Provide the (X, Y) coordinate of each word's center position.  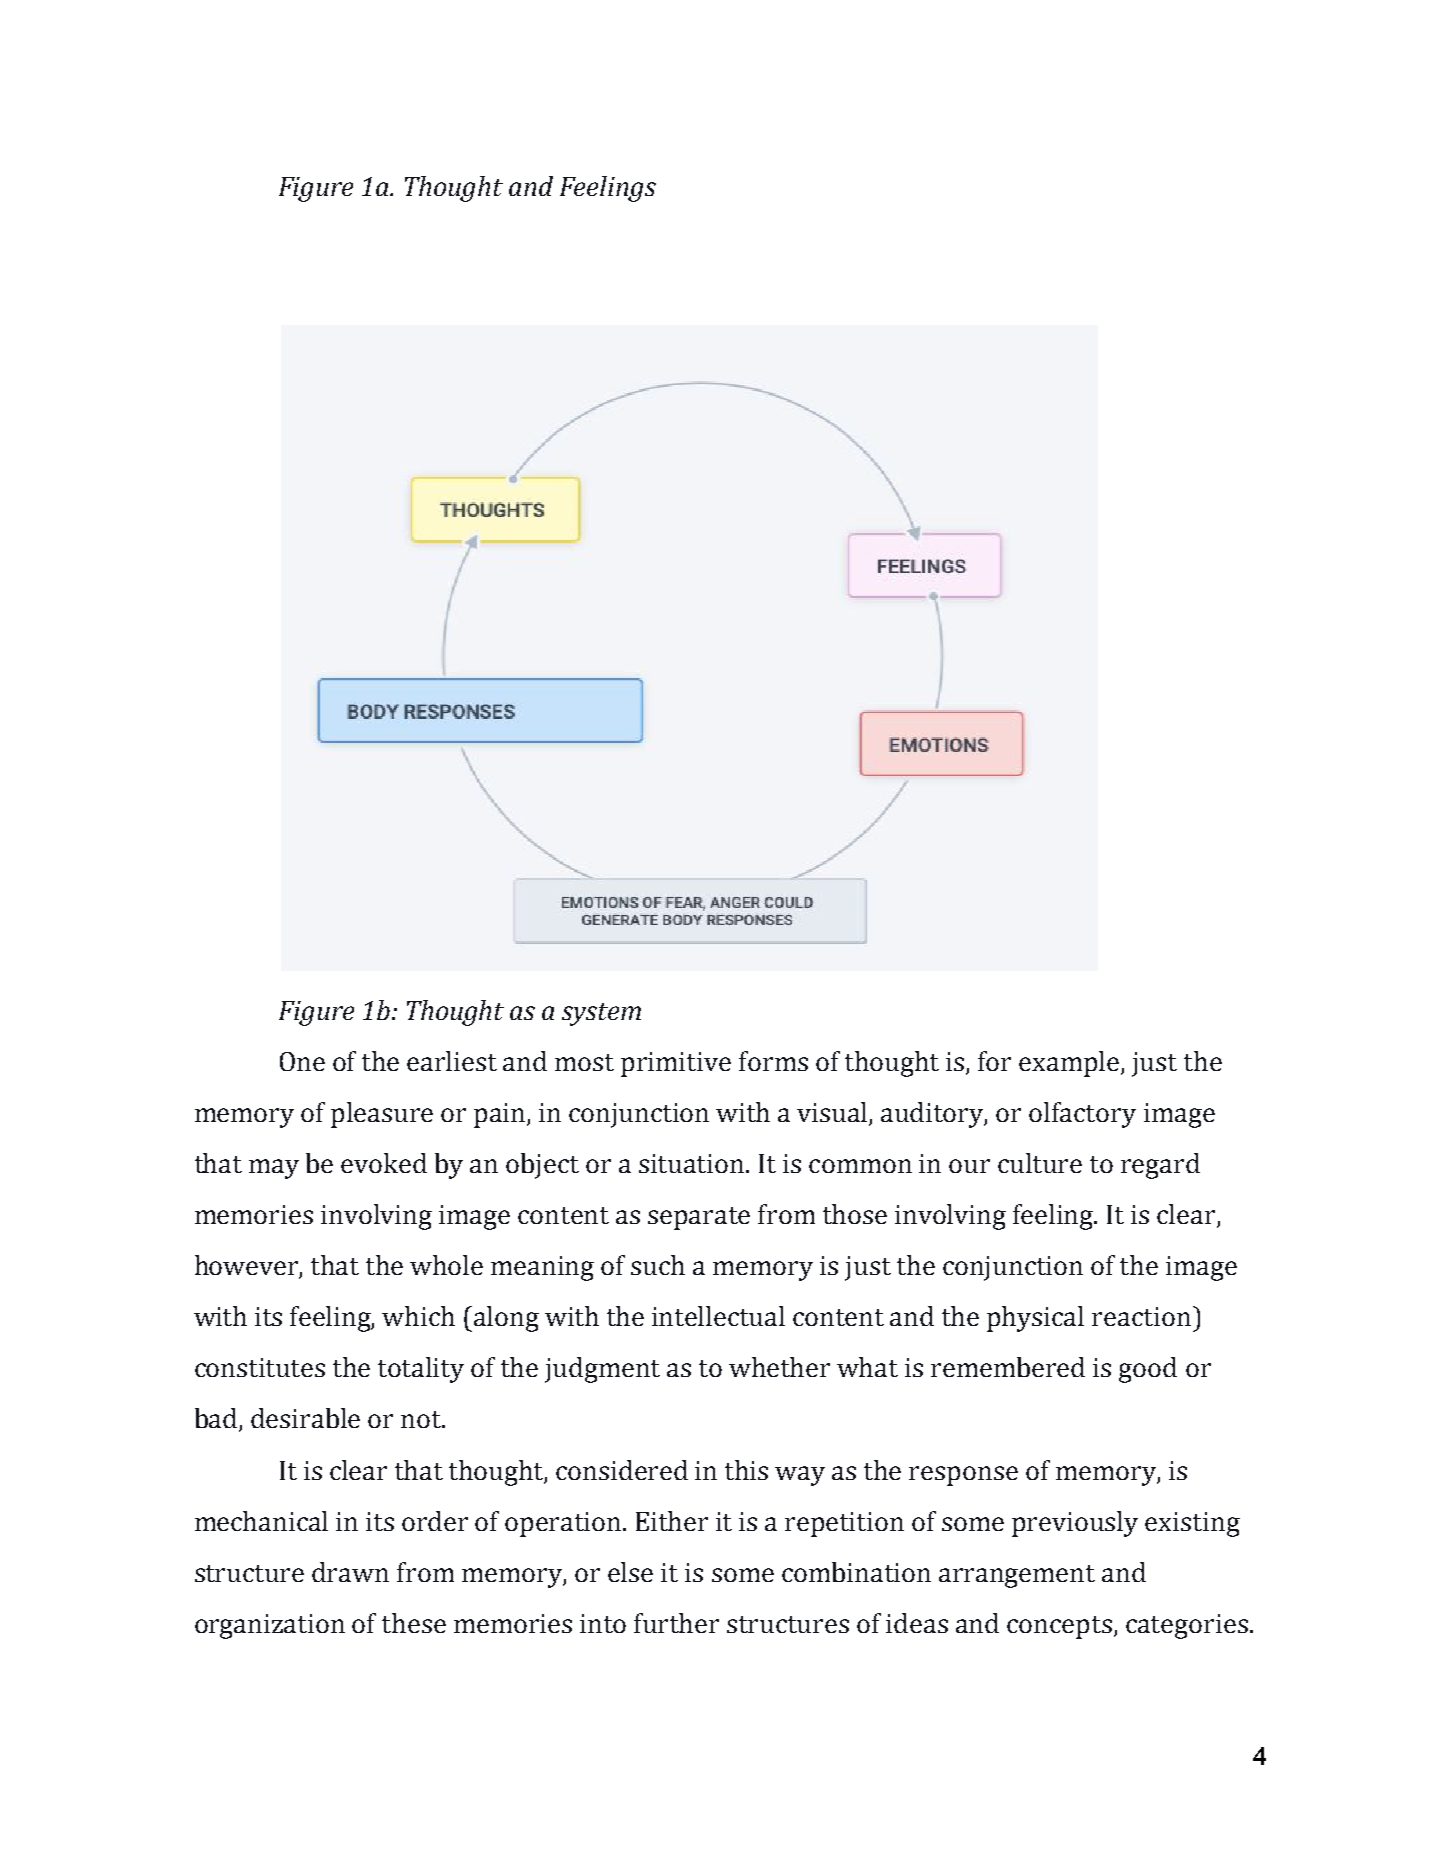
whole (446, 1265)
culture (1040, 1163)
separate (699, 1218)
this (746, 1470)
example (1070, 1064)
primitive (676, 1064)
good (1148, 1370)
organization (270, 1626)
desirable (305, 1418)
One (302, 1061)
